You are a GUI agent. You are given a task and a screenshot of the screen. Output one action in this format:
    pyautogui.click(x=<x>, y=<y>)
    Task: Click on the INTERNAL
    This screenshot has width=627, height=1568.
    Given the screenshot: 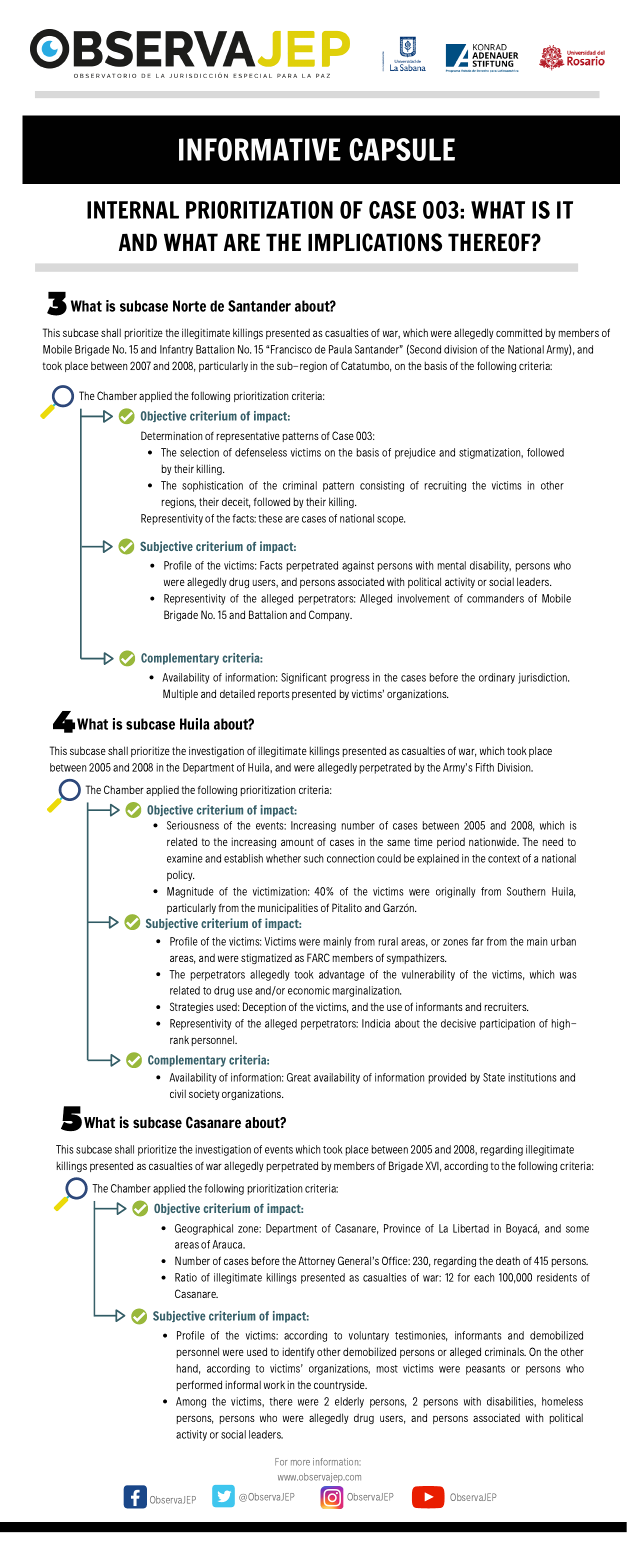 What is the action you would take?
    pyautogui.click(x=133, y=210)
